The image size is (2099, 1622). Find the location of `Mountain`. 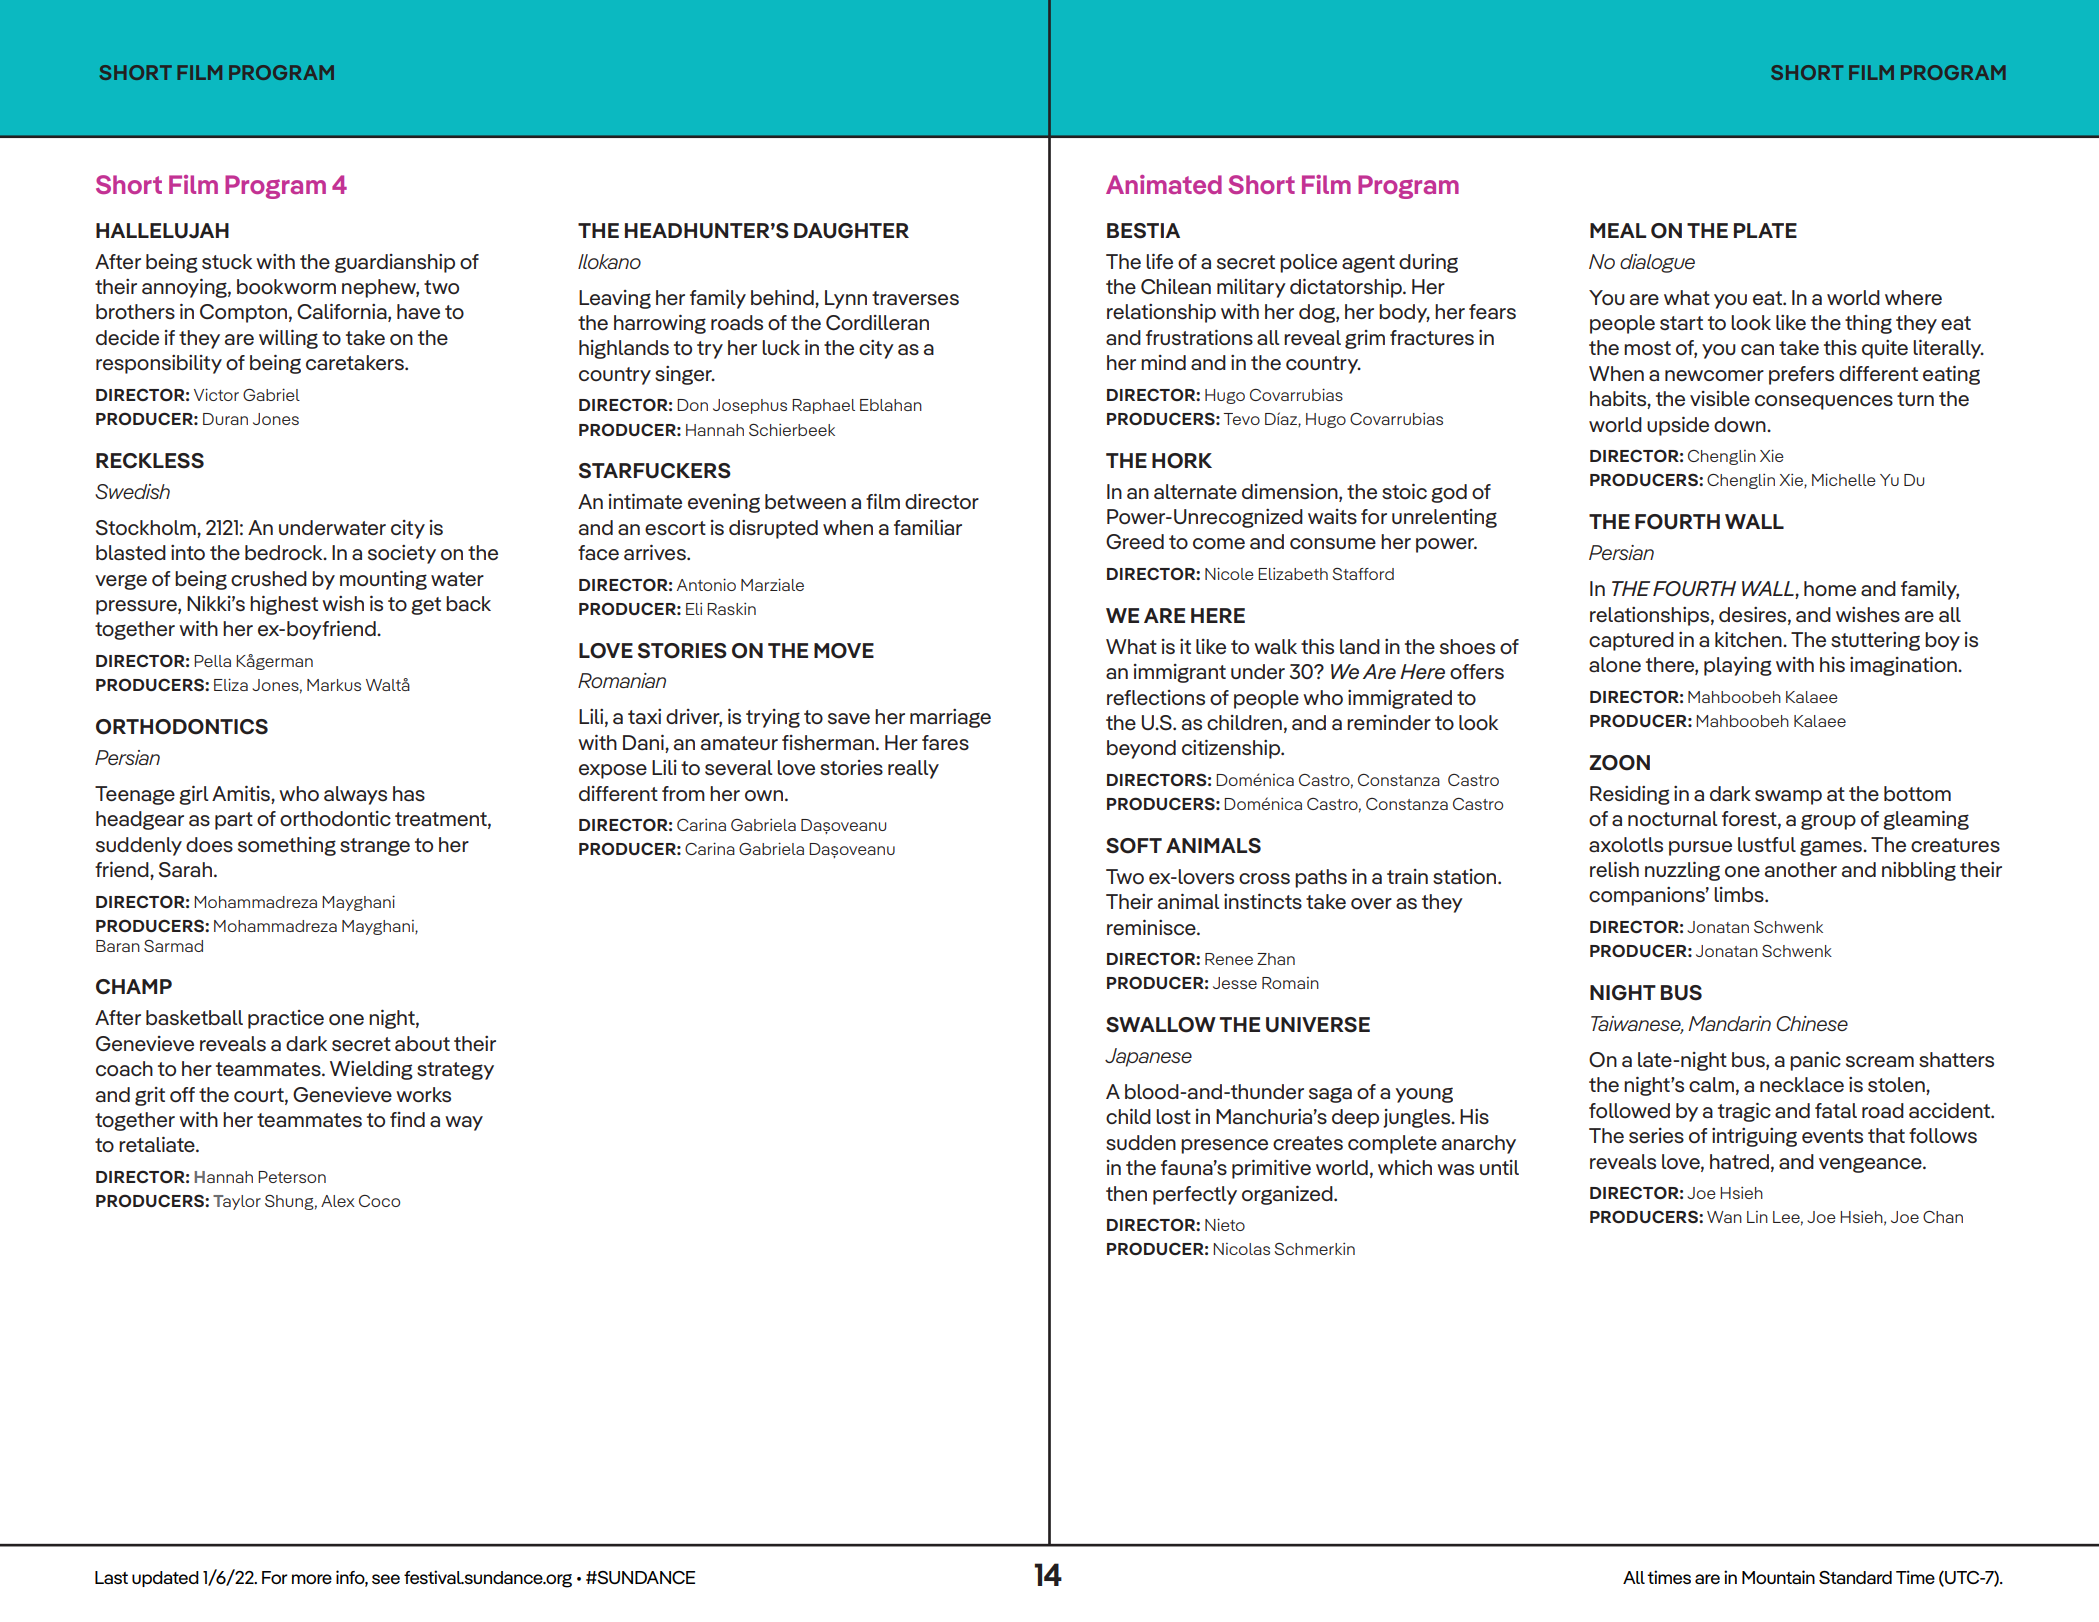

Mountain is located at coordinates (1778, 1577).
